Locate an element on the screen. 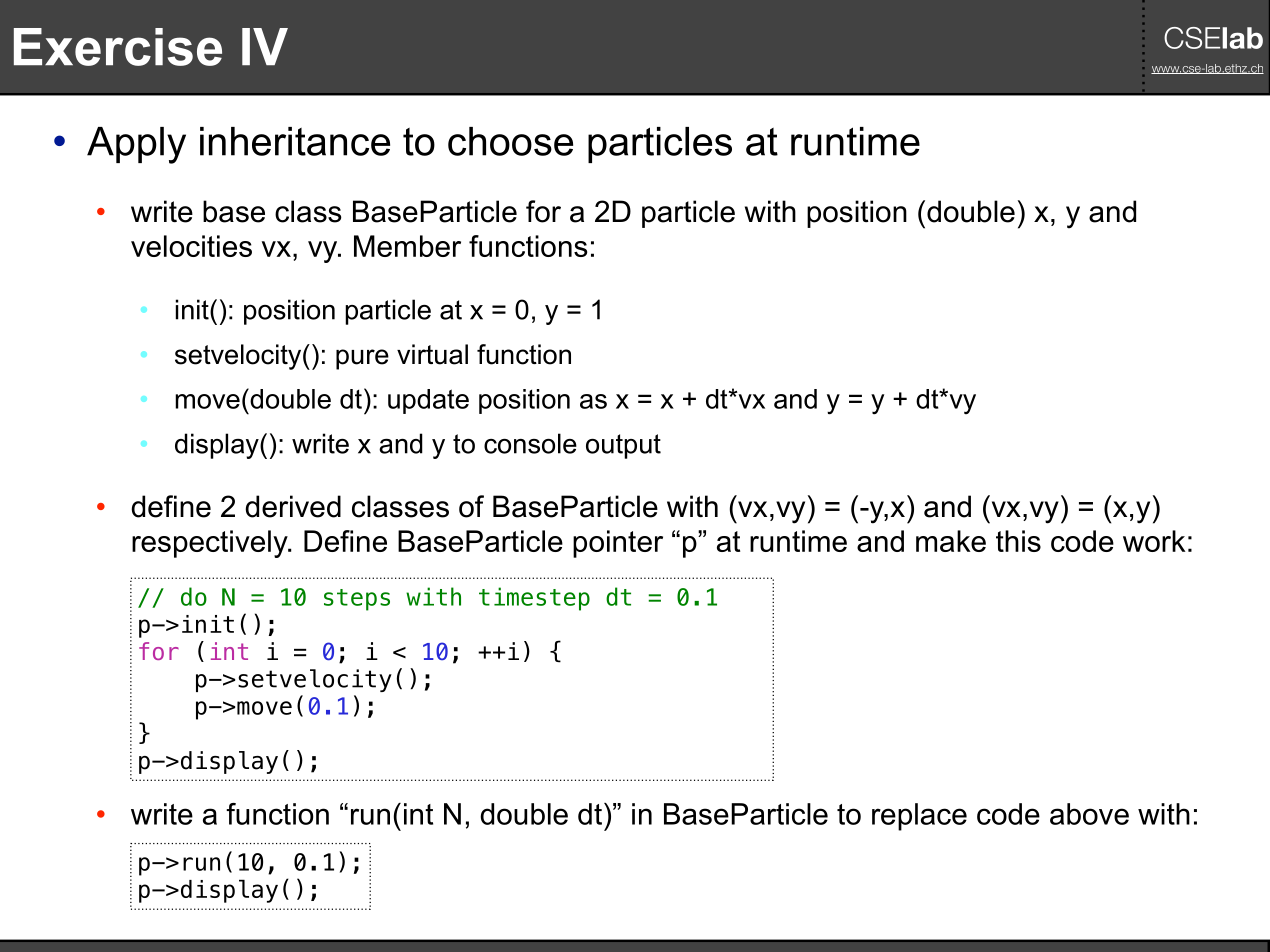  this is located at coordinates (1018, 541).
